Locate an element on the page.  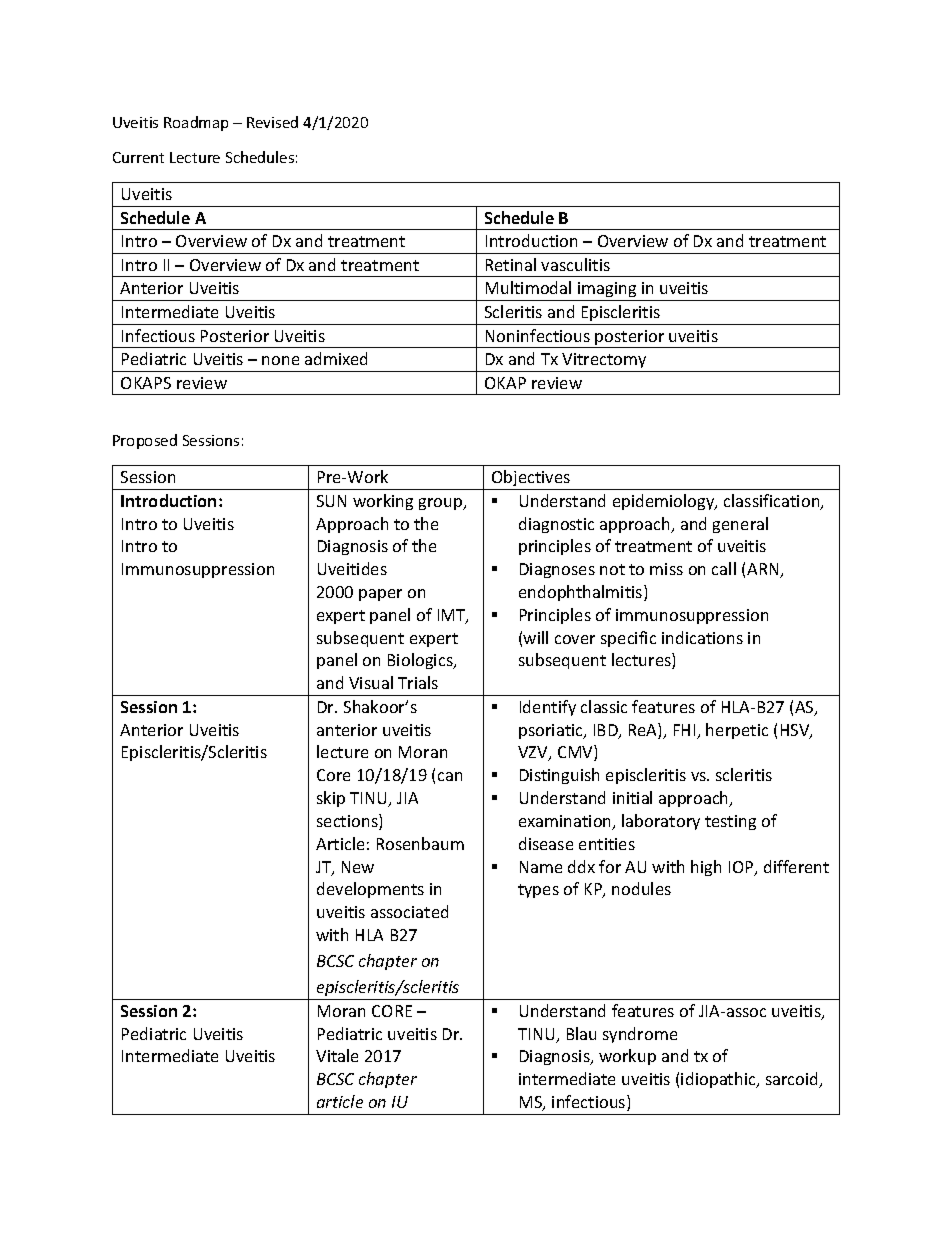
syndrome is located at coordinates (640, 1035).
